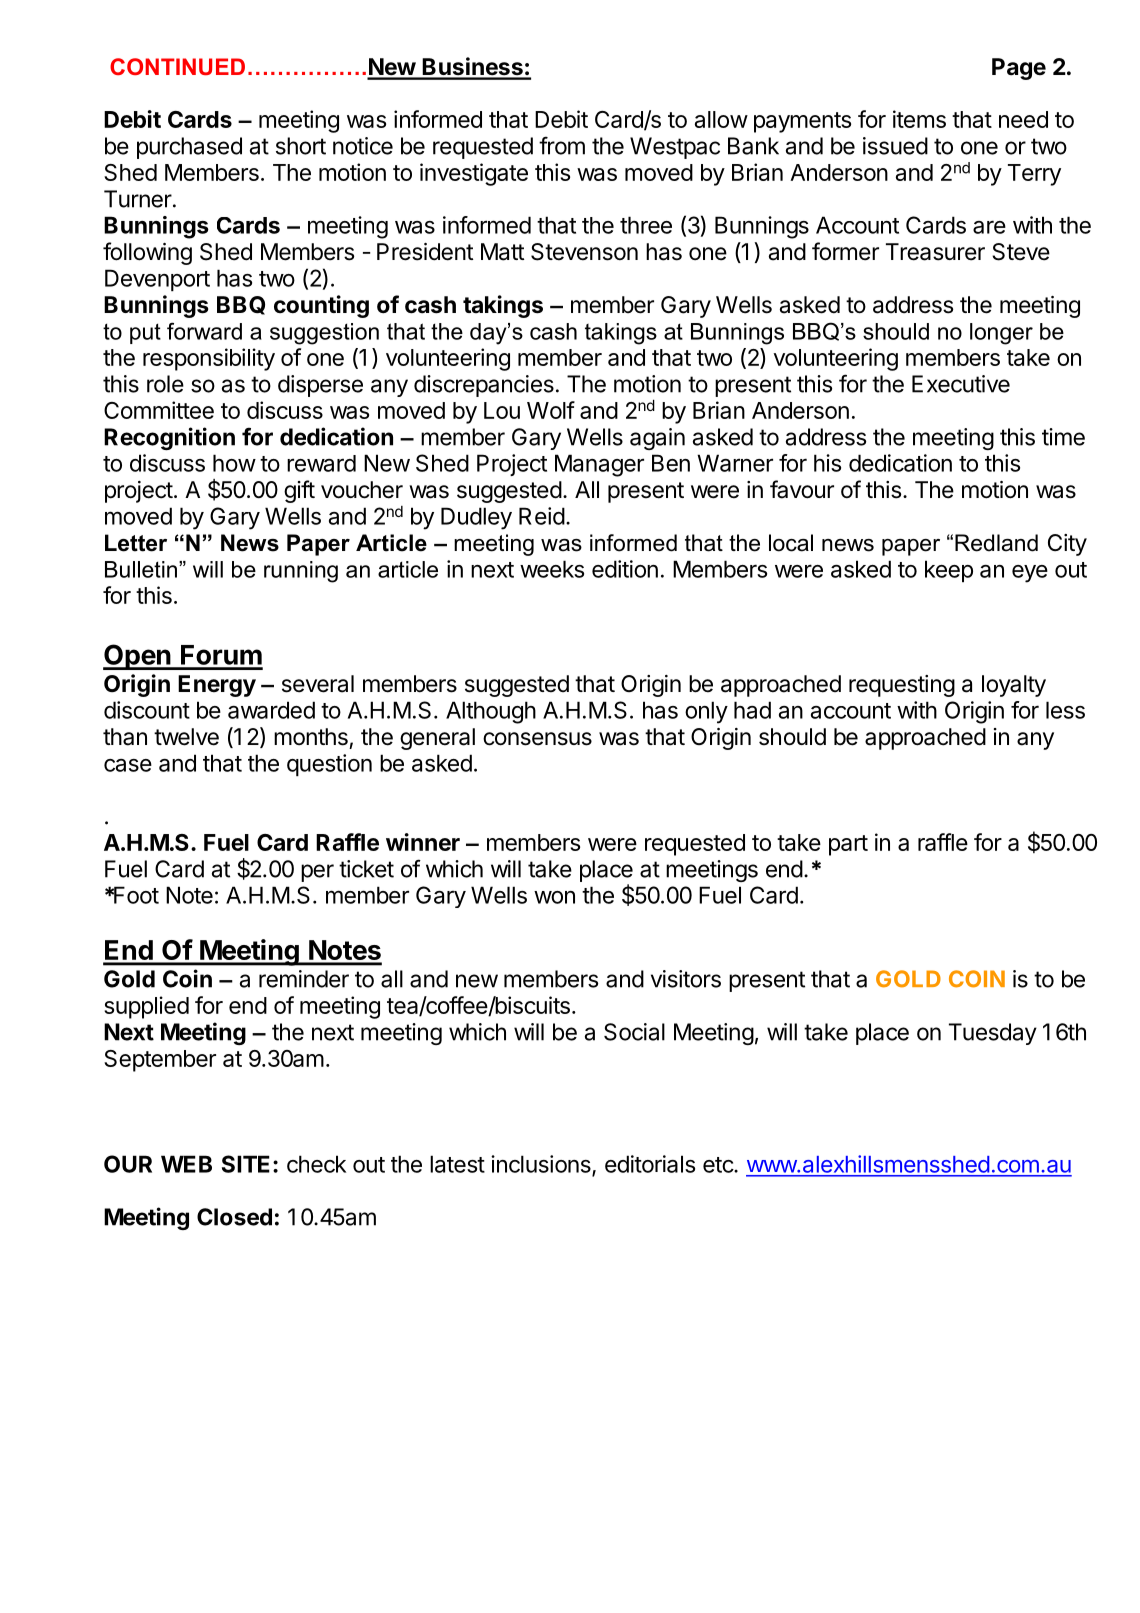 Image resolution: width=1140 pixels, height=1613 pixels. What do you see at coordinates (234, 463) in the image?
I see `how` at bounding box center [234, 463].
